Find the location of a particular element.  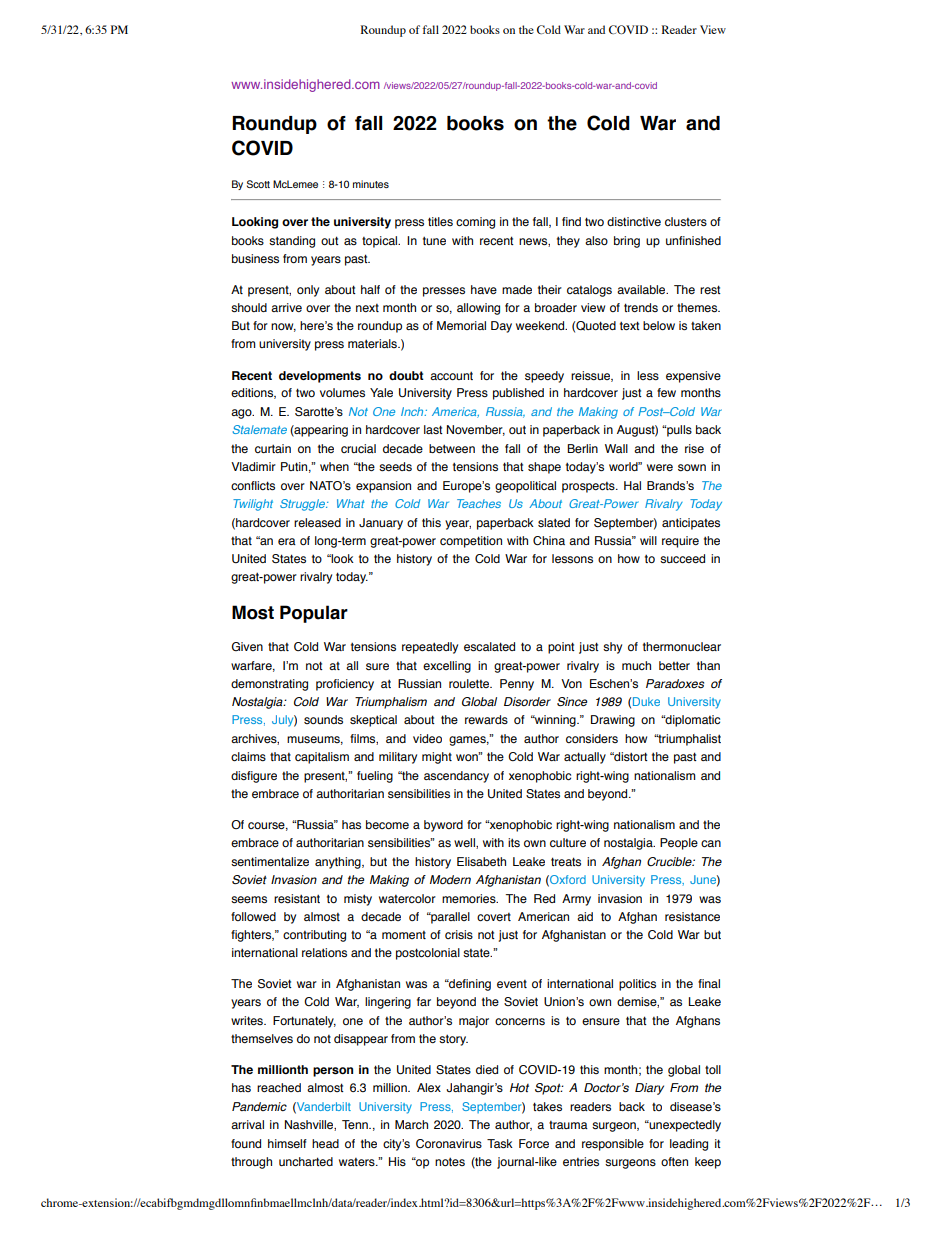

standing is located at coordinates (292, 242).
